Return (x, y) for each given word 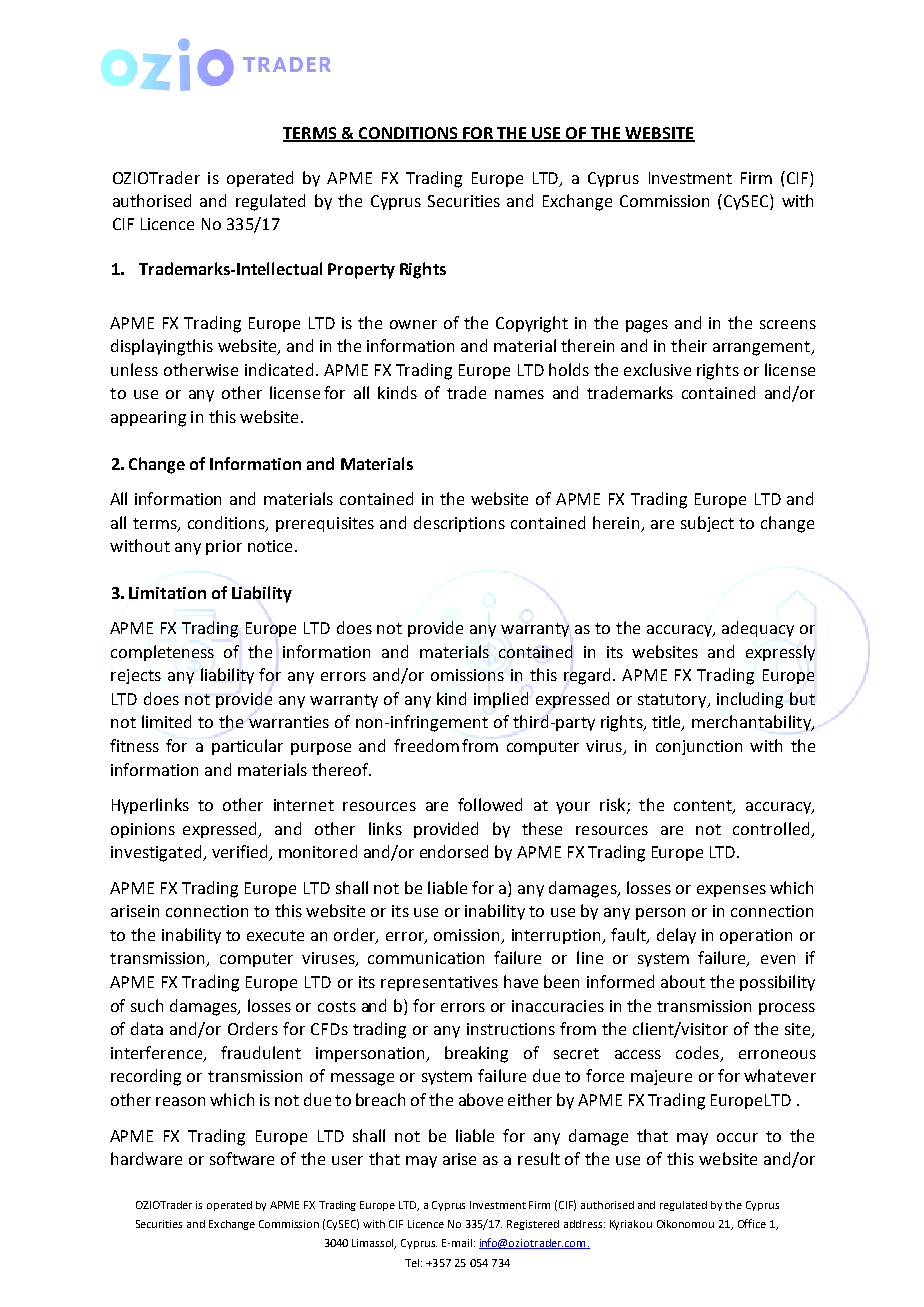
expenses (731, 891)
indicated (279, 369)
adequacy (758, 629)
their (689, 345)
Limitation (167, 593)
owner (413, 324)
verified (241, 853)
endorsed (454, 851)
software (242, 1158)
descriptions (459, 524)
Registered (533, 1225)
